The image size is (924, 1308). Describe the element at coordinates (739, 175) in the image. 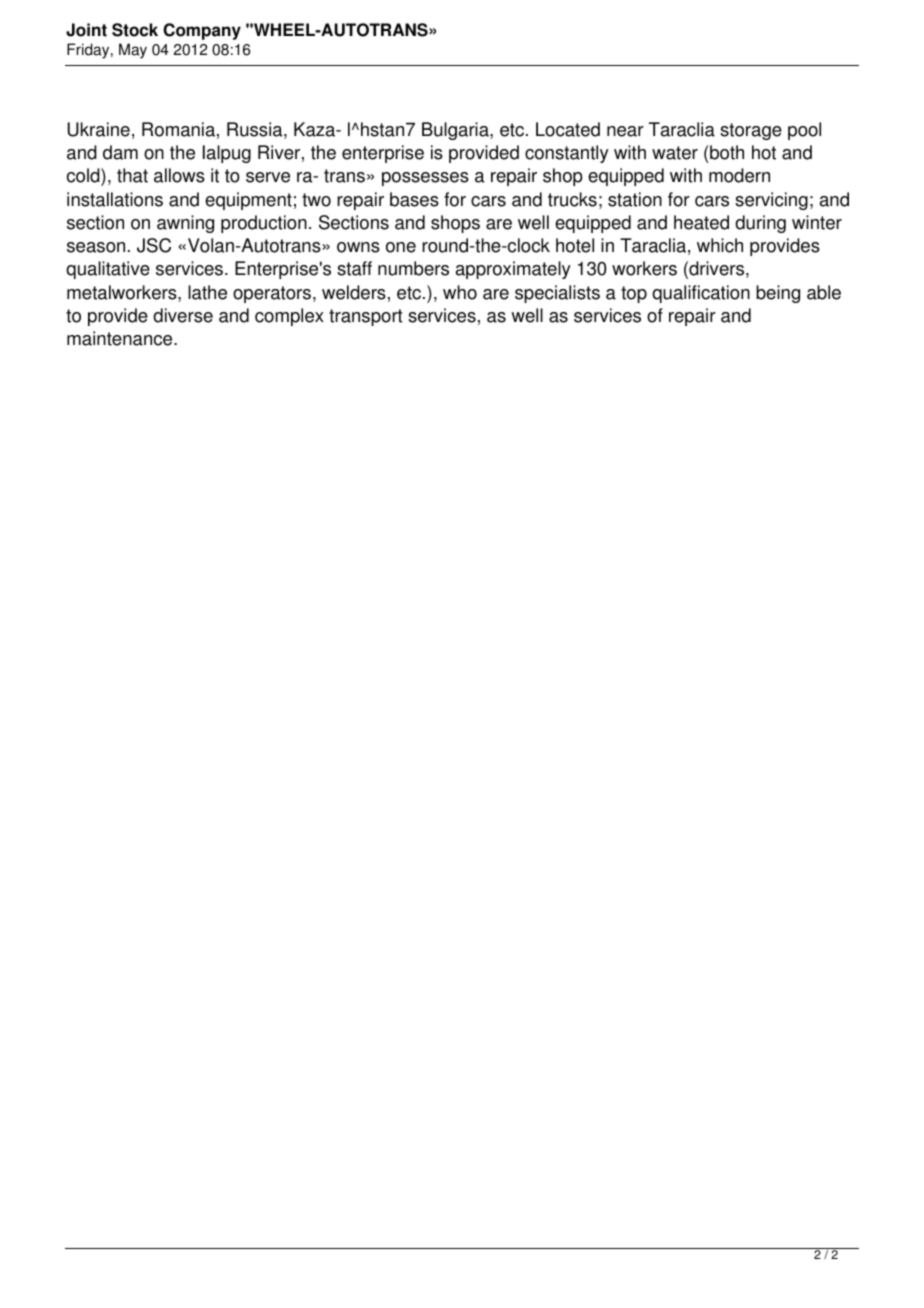

I see `modern` at that location.
